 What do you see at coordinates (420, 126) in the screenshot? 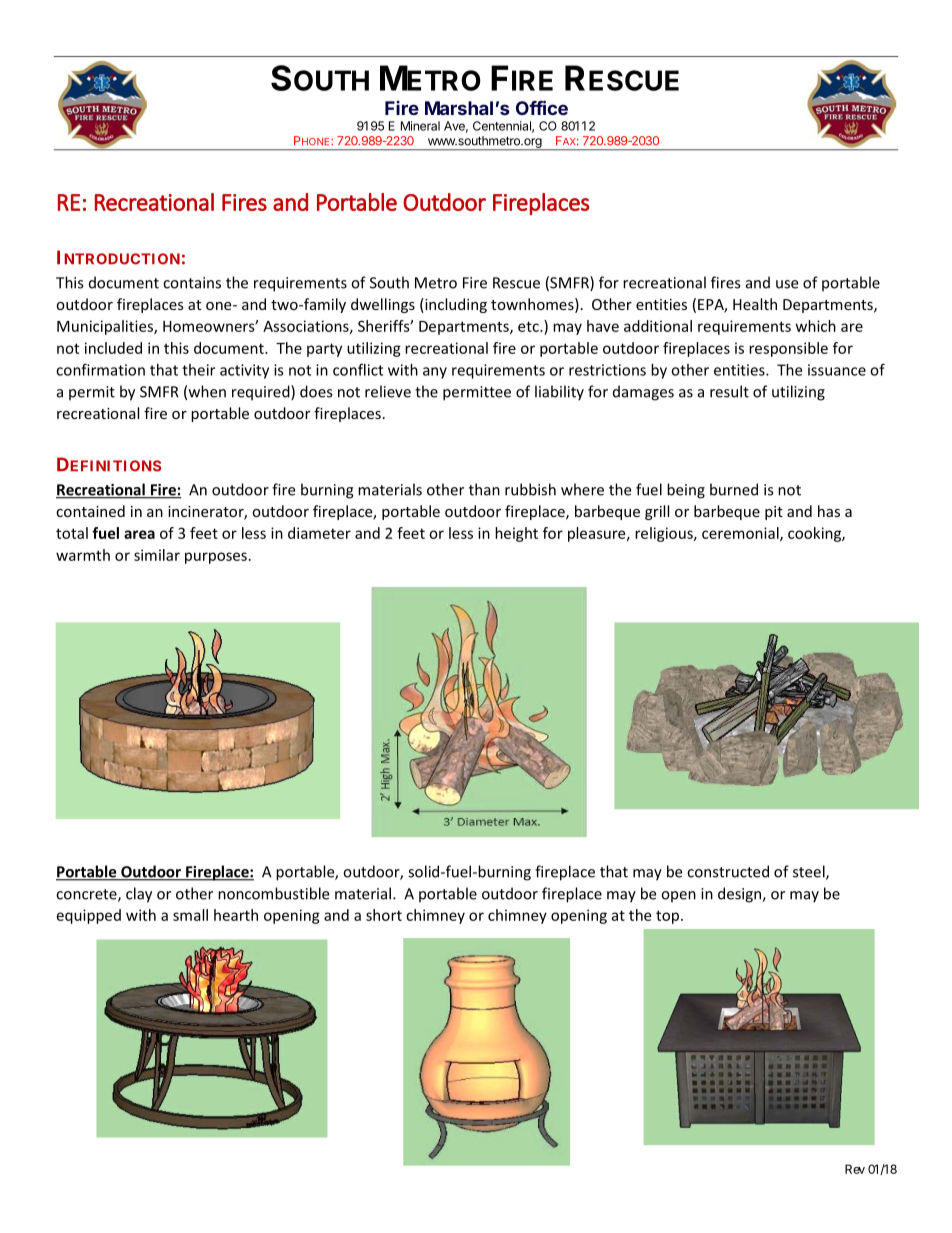
I see `Mineral` at bounding box center [420, 126].
